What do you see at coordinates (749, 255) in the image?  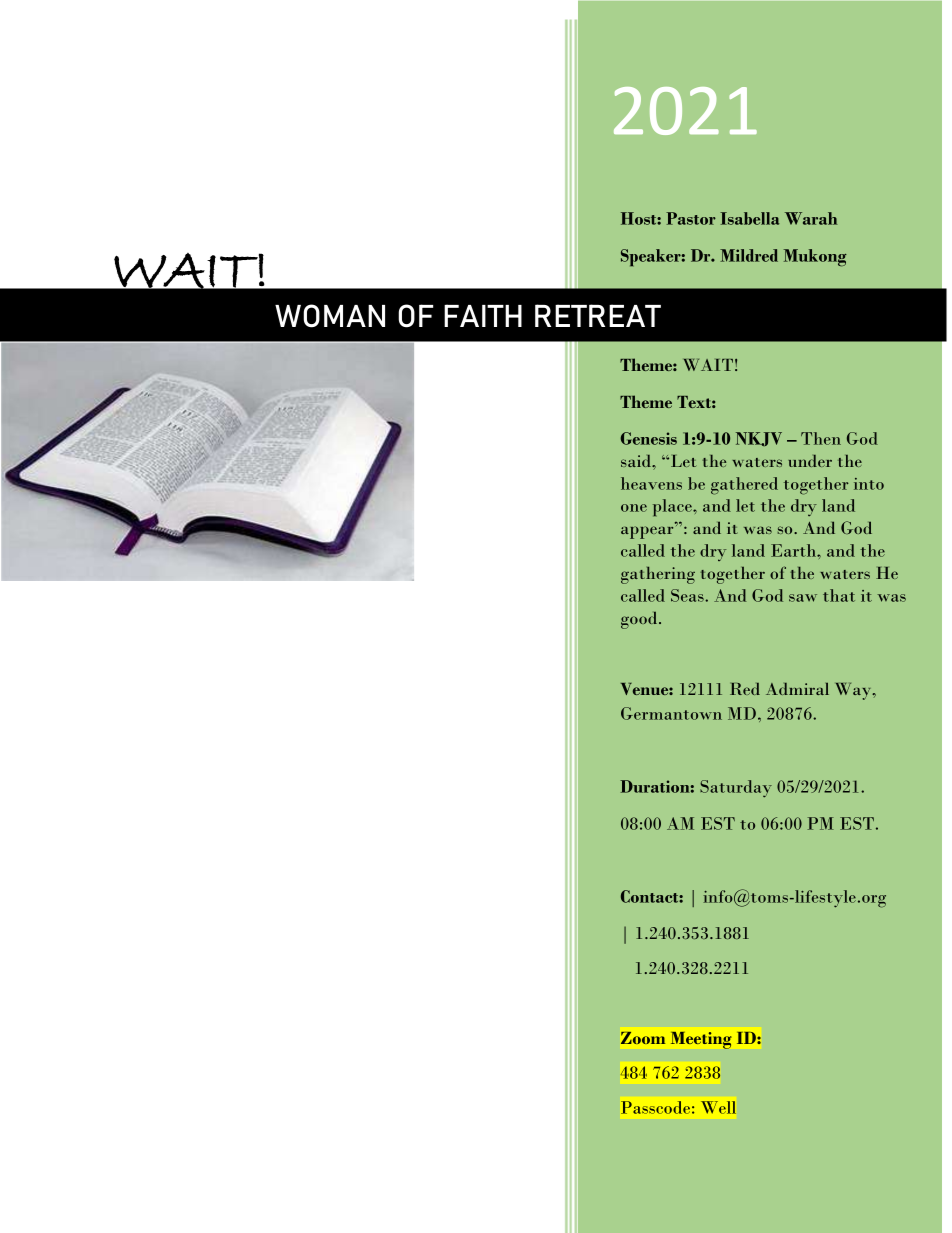 I see `Mildred` at bounding box center [749, 255].
